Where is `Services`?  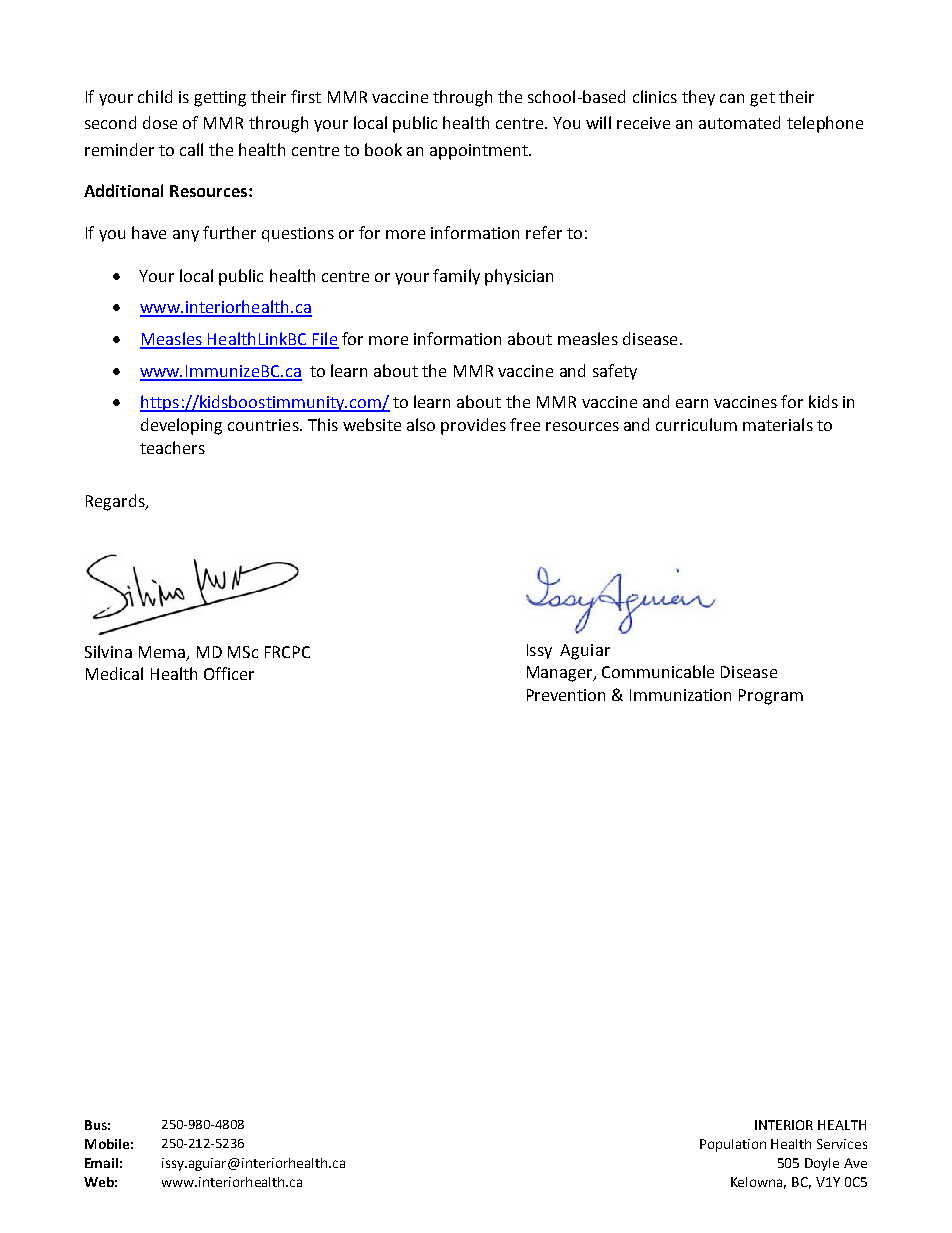
Services is located at coordinates (842, 1144).
